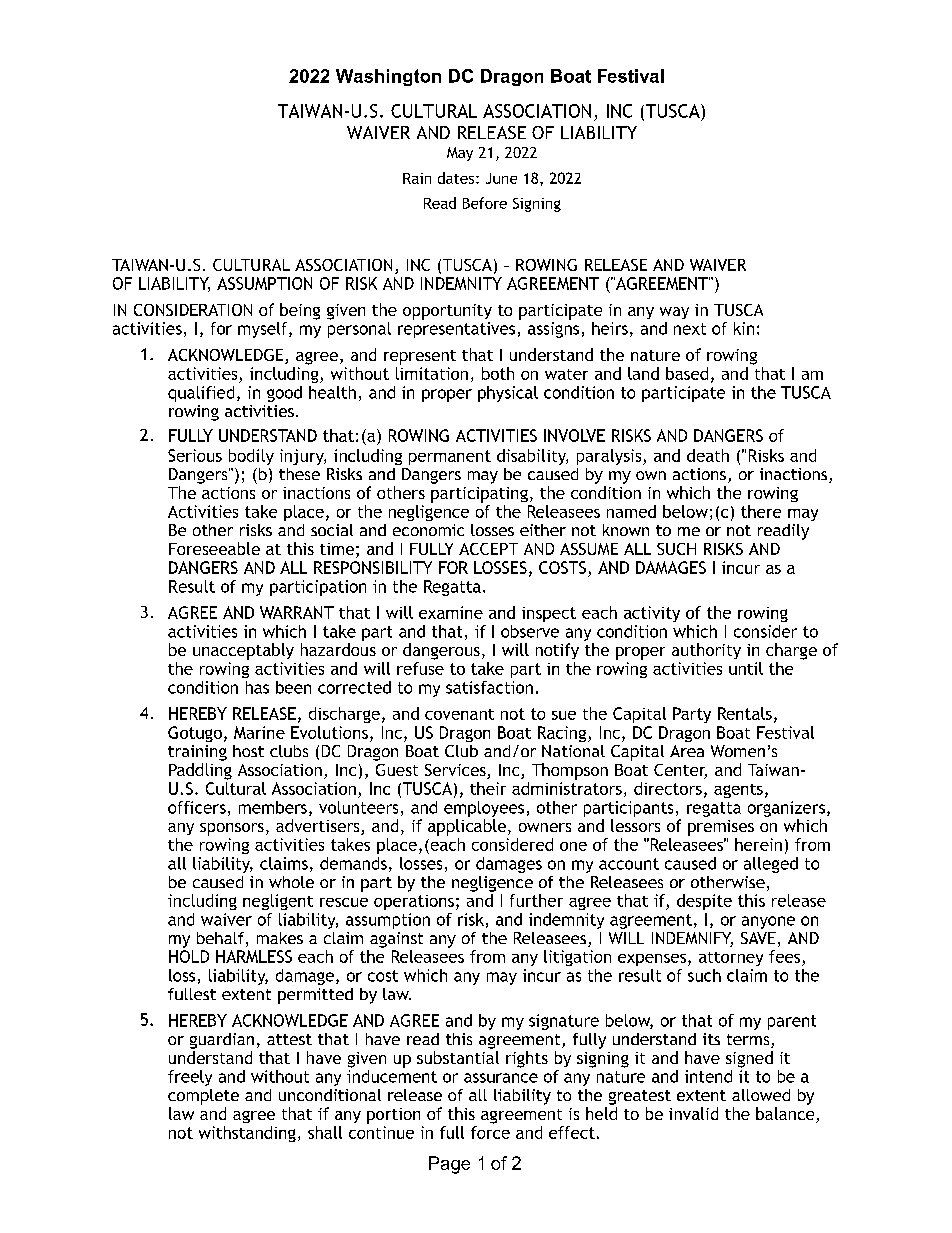 This document has width=952, height=1233. Describe the element at coordinates (451, 612) in the document. I see `examine` at that location.
